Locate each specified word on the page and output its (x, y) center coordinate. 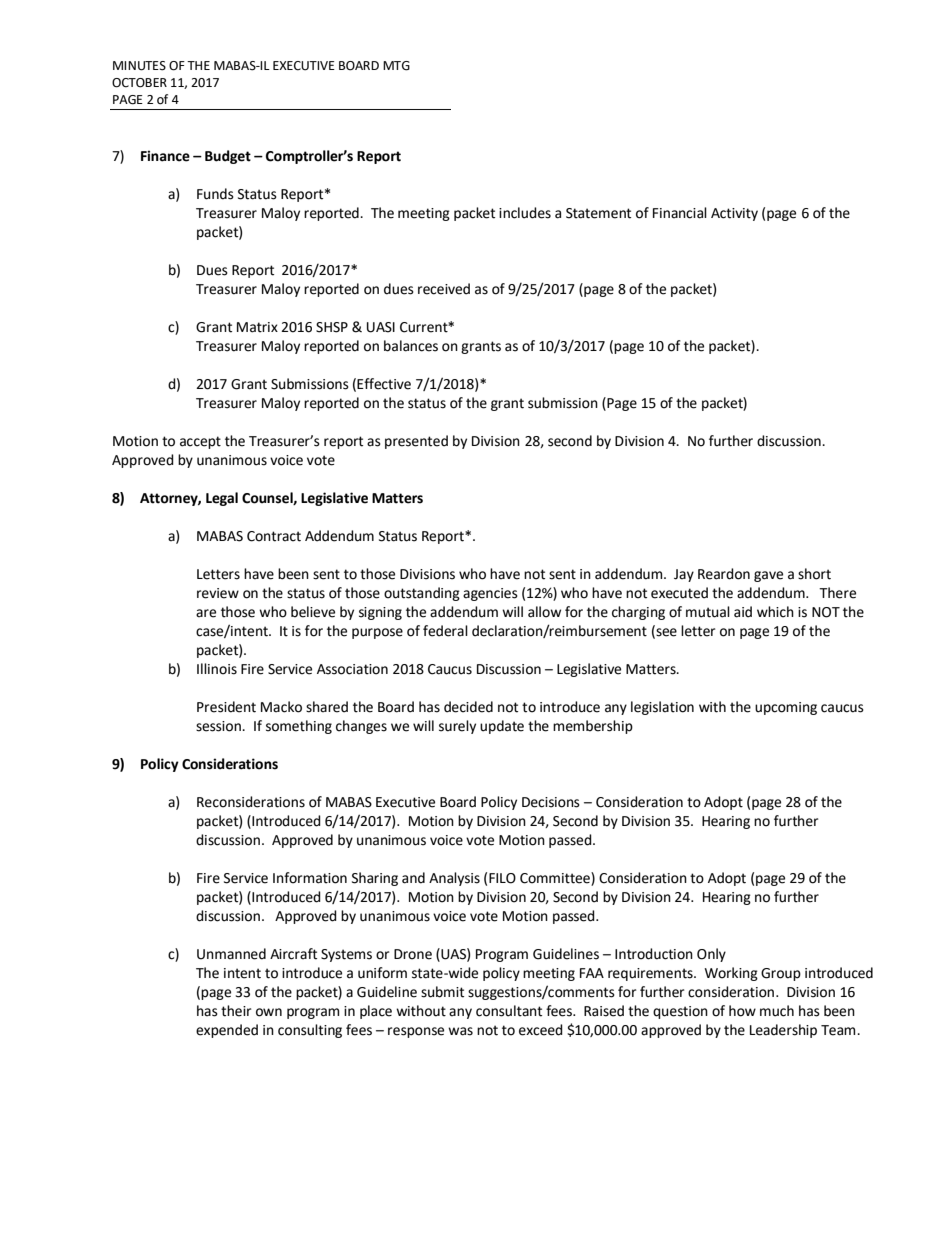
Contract (274, 536)
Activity (734, 214)
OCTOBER (139, 83)
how (742, 1011)
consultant (509, 1011)
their (236, 1011)
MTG (396, 66)
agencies (490, 594)
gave (768, 576)
